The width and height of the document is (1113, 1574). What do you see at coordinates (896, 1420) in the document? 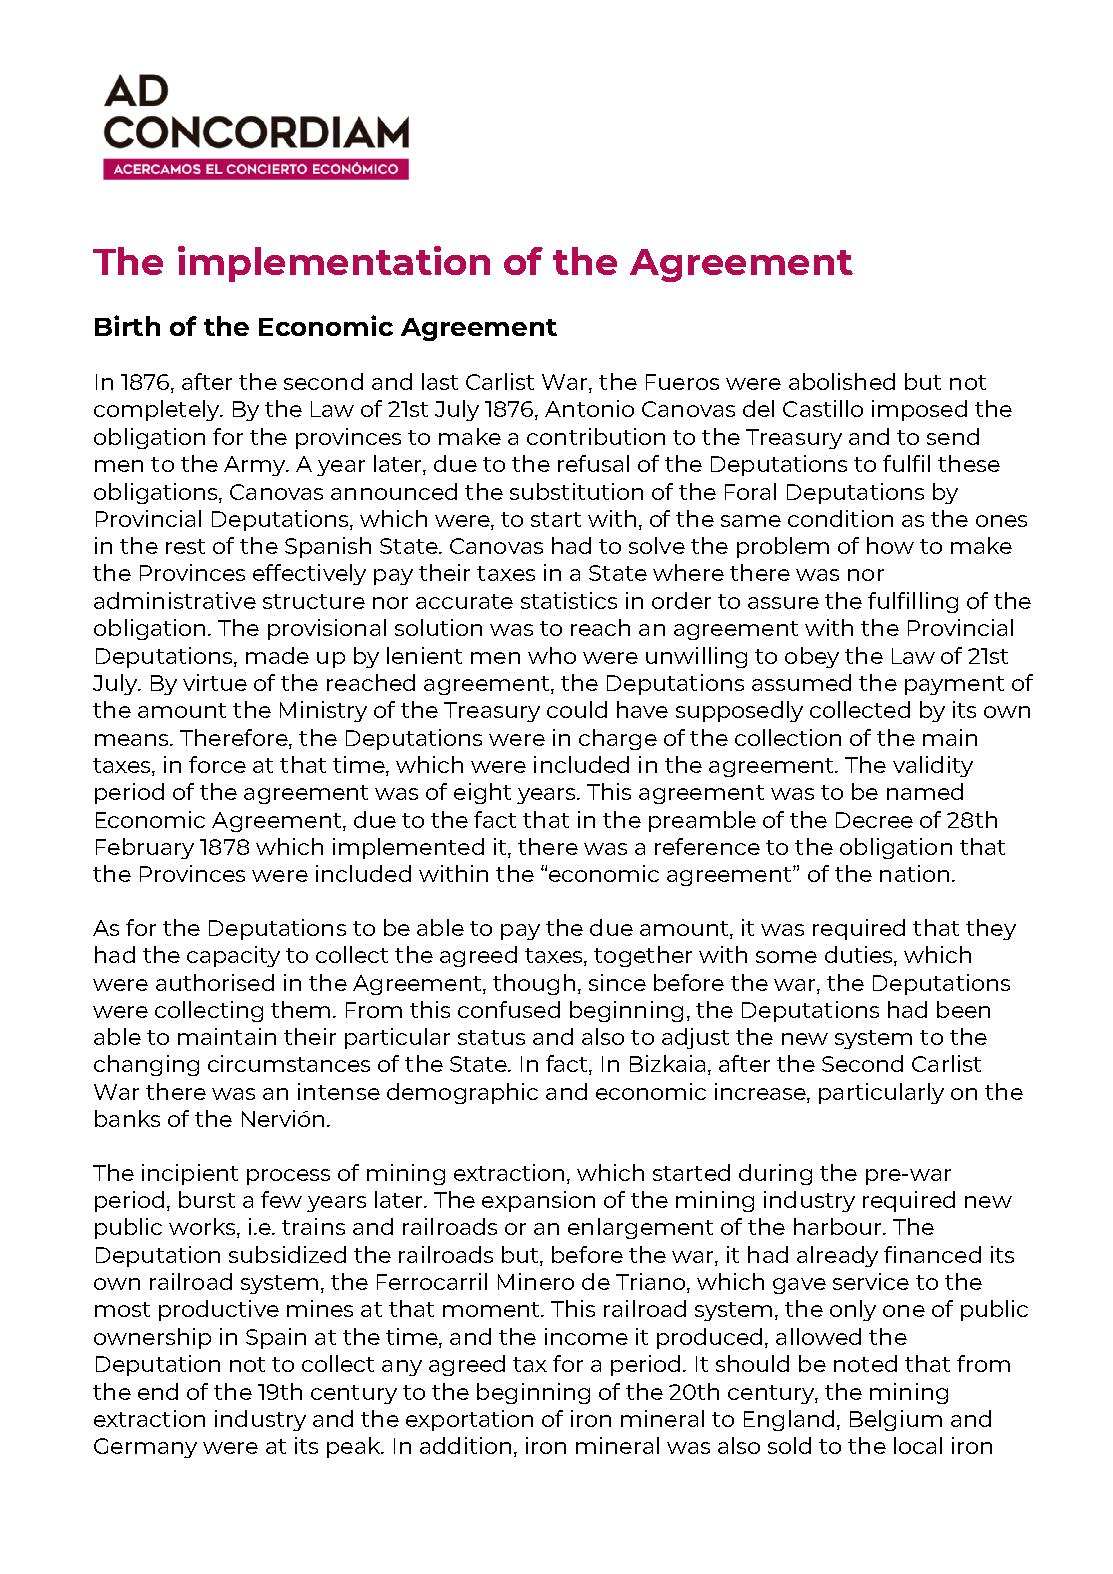
I see `Belgium` at bounding box center [896, 1420].
